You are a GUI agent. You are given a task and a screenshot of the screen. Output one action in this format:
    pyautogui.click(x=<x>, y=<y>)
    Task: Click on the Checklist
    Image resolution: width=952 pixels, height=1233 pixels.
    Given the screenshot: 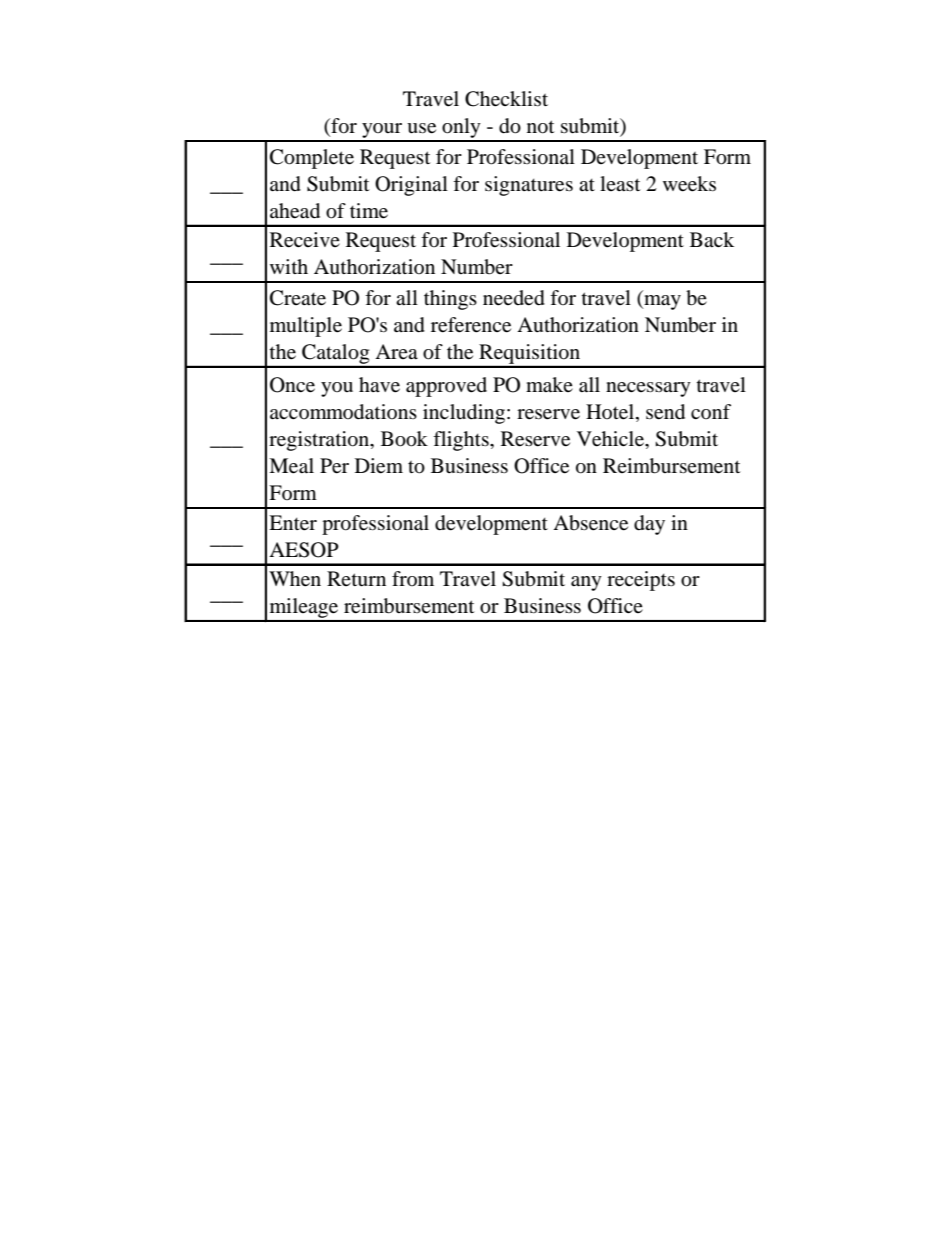 What is the action you would take?
    pyautogui.click(x=506, y=99)
